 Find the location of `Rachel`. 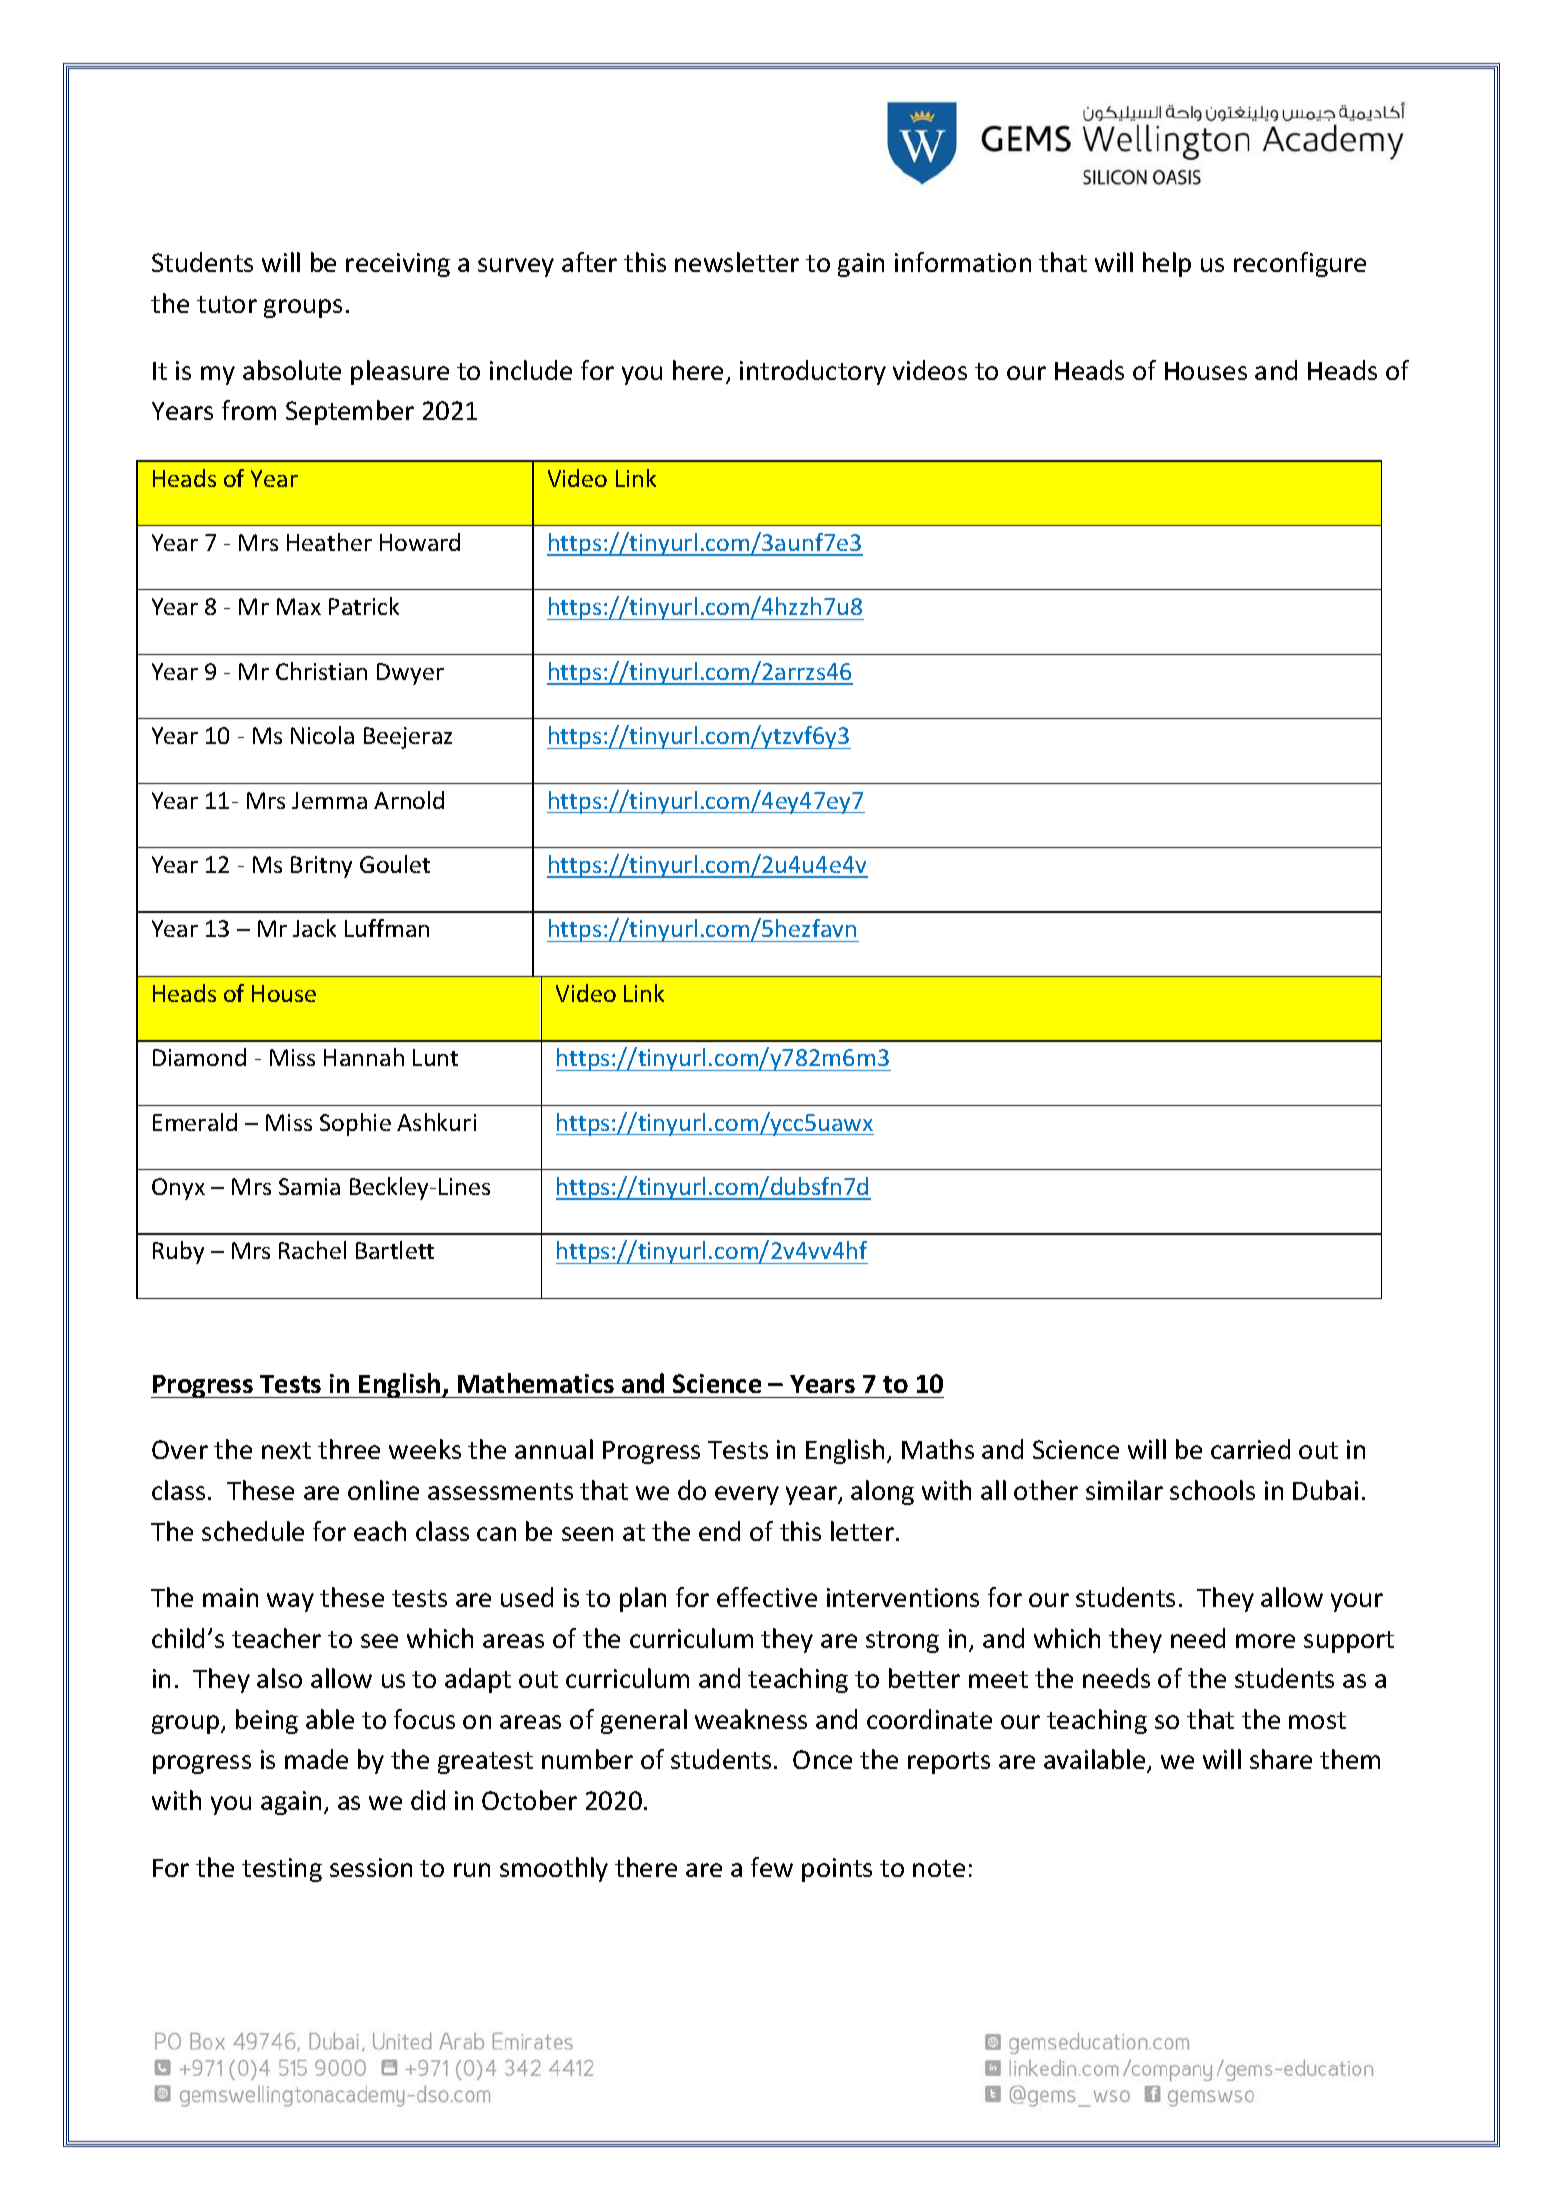

Rachel is located at coordinates (312, 1250).
